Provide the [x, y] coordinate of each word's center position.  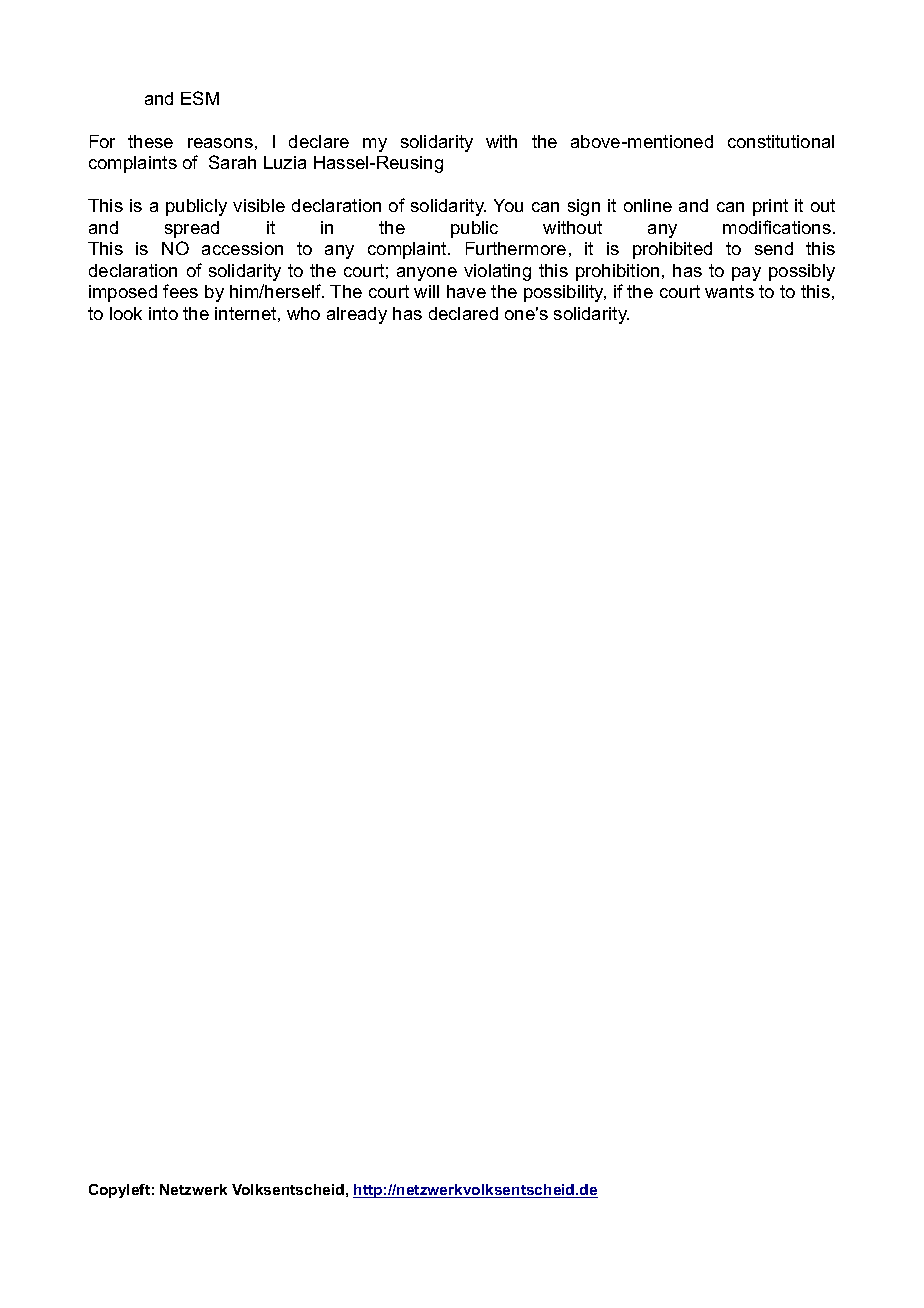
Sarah [232, 162]
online [648, 205]
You [508, 205]
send [774, 248]
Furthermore [516, 248]
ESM [200, 98]
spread [192, 229]
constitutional [781, 141]
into [163, 313]
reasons [220, 143]
